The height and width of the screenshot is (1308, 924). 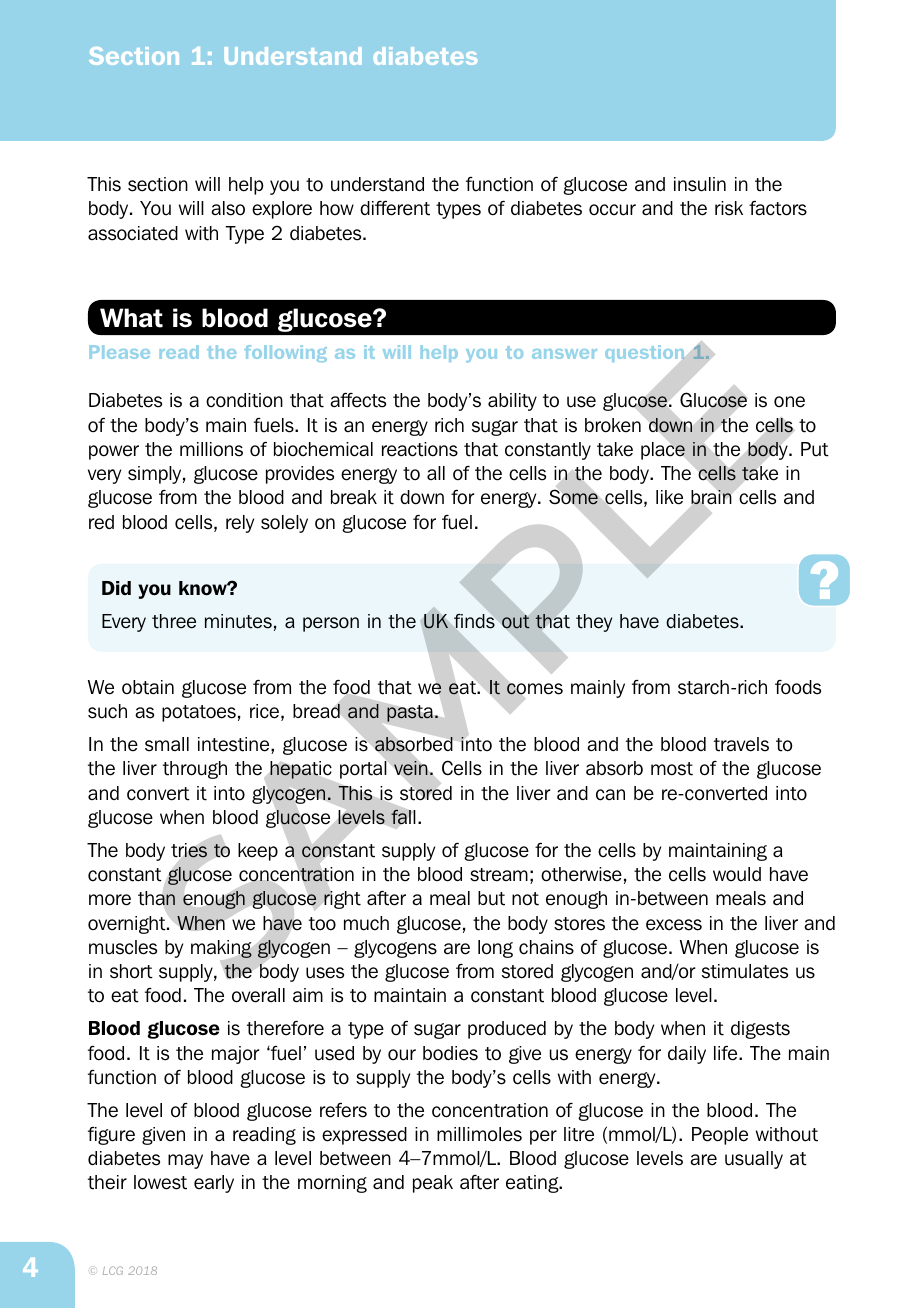 I want to click on than, so click(x=156, y=898).
